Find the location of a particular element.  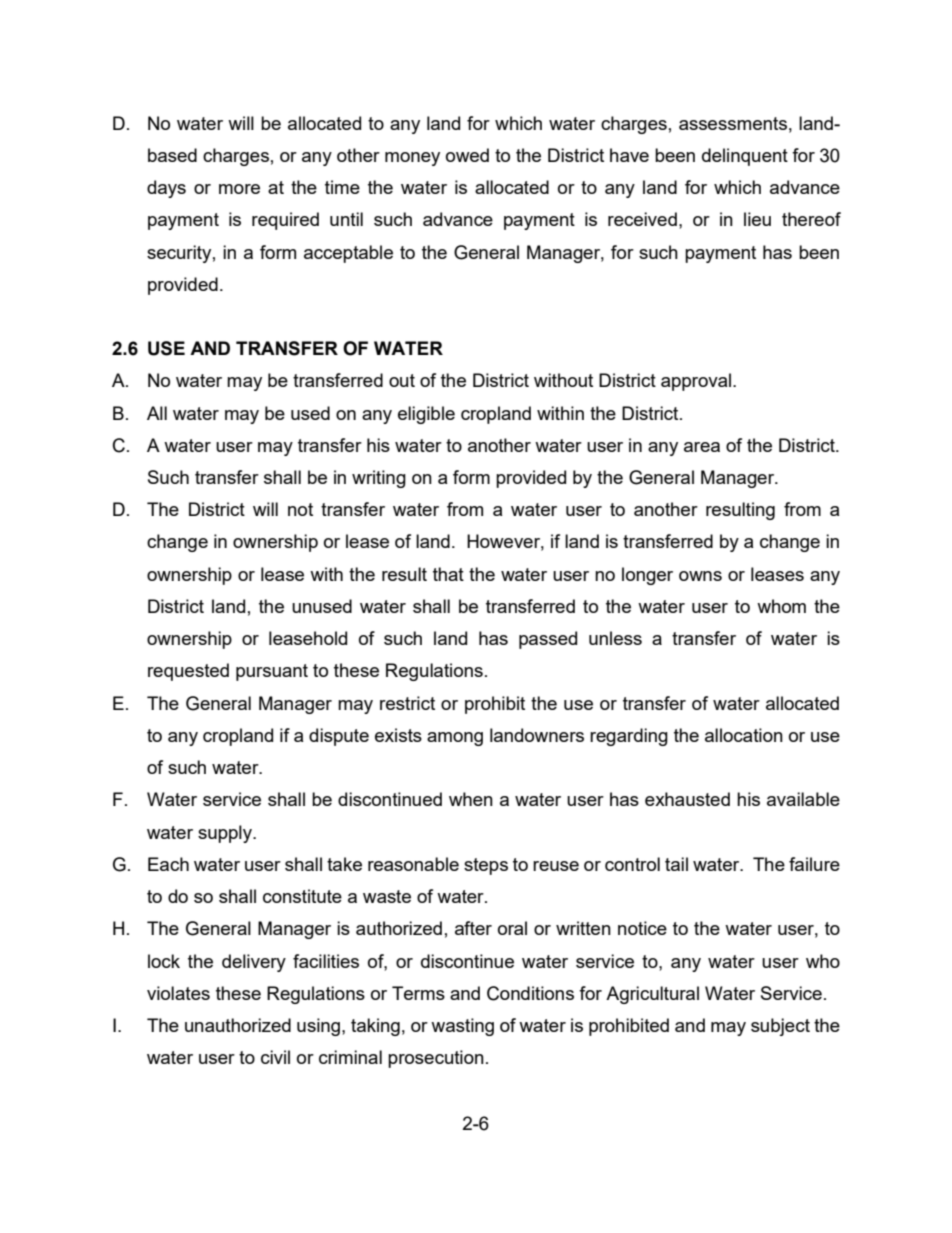

area is located at coordinates (702, 447).
